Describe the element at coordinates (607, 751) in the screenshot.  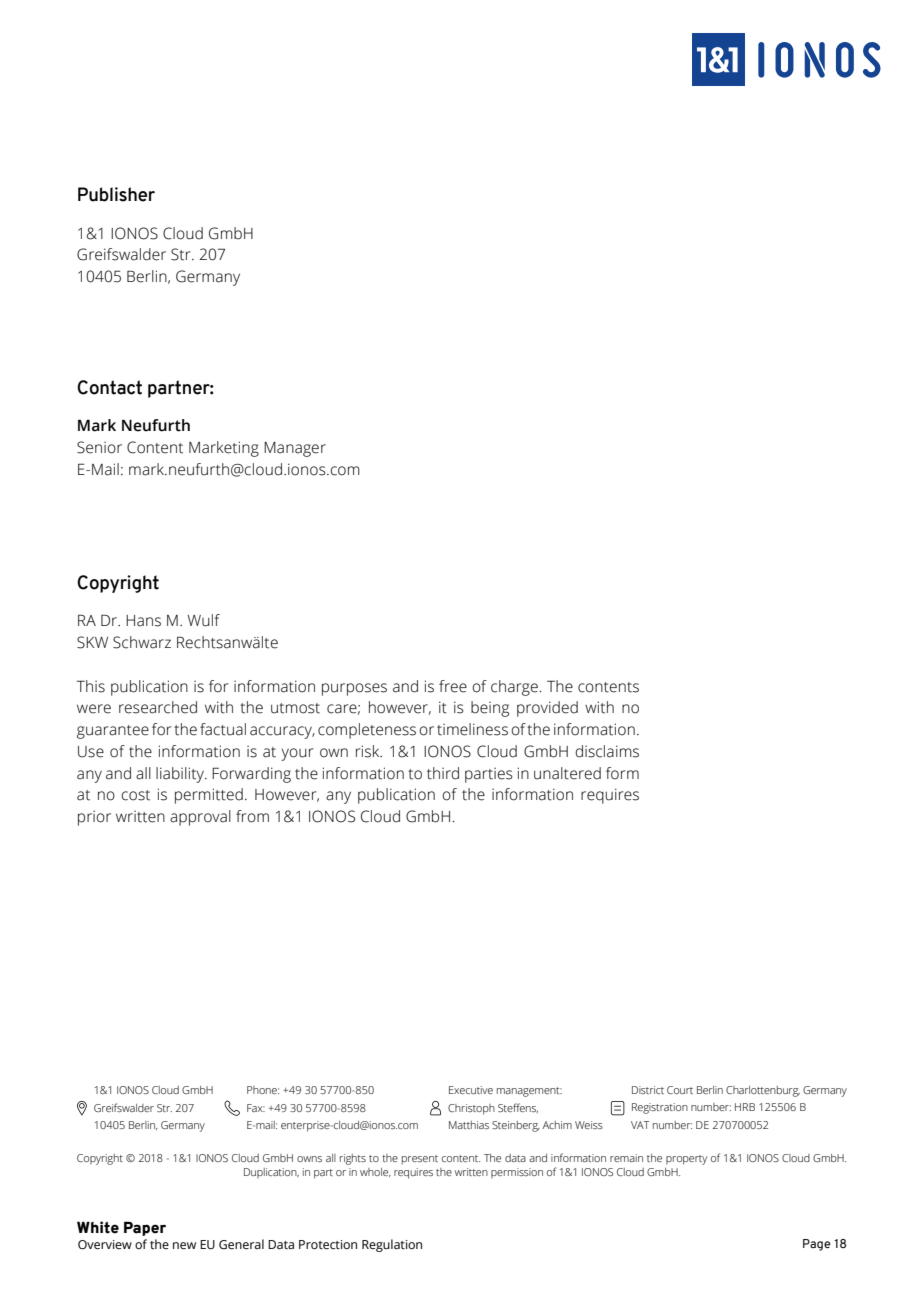
I see `disclaims` at that location.
